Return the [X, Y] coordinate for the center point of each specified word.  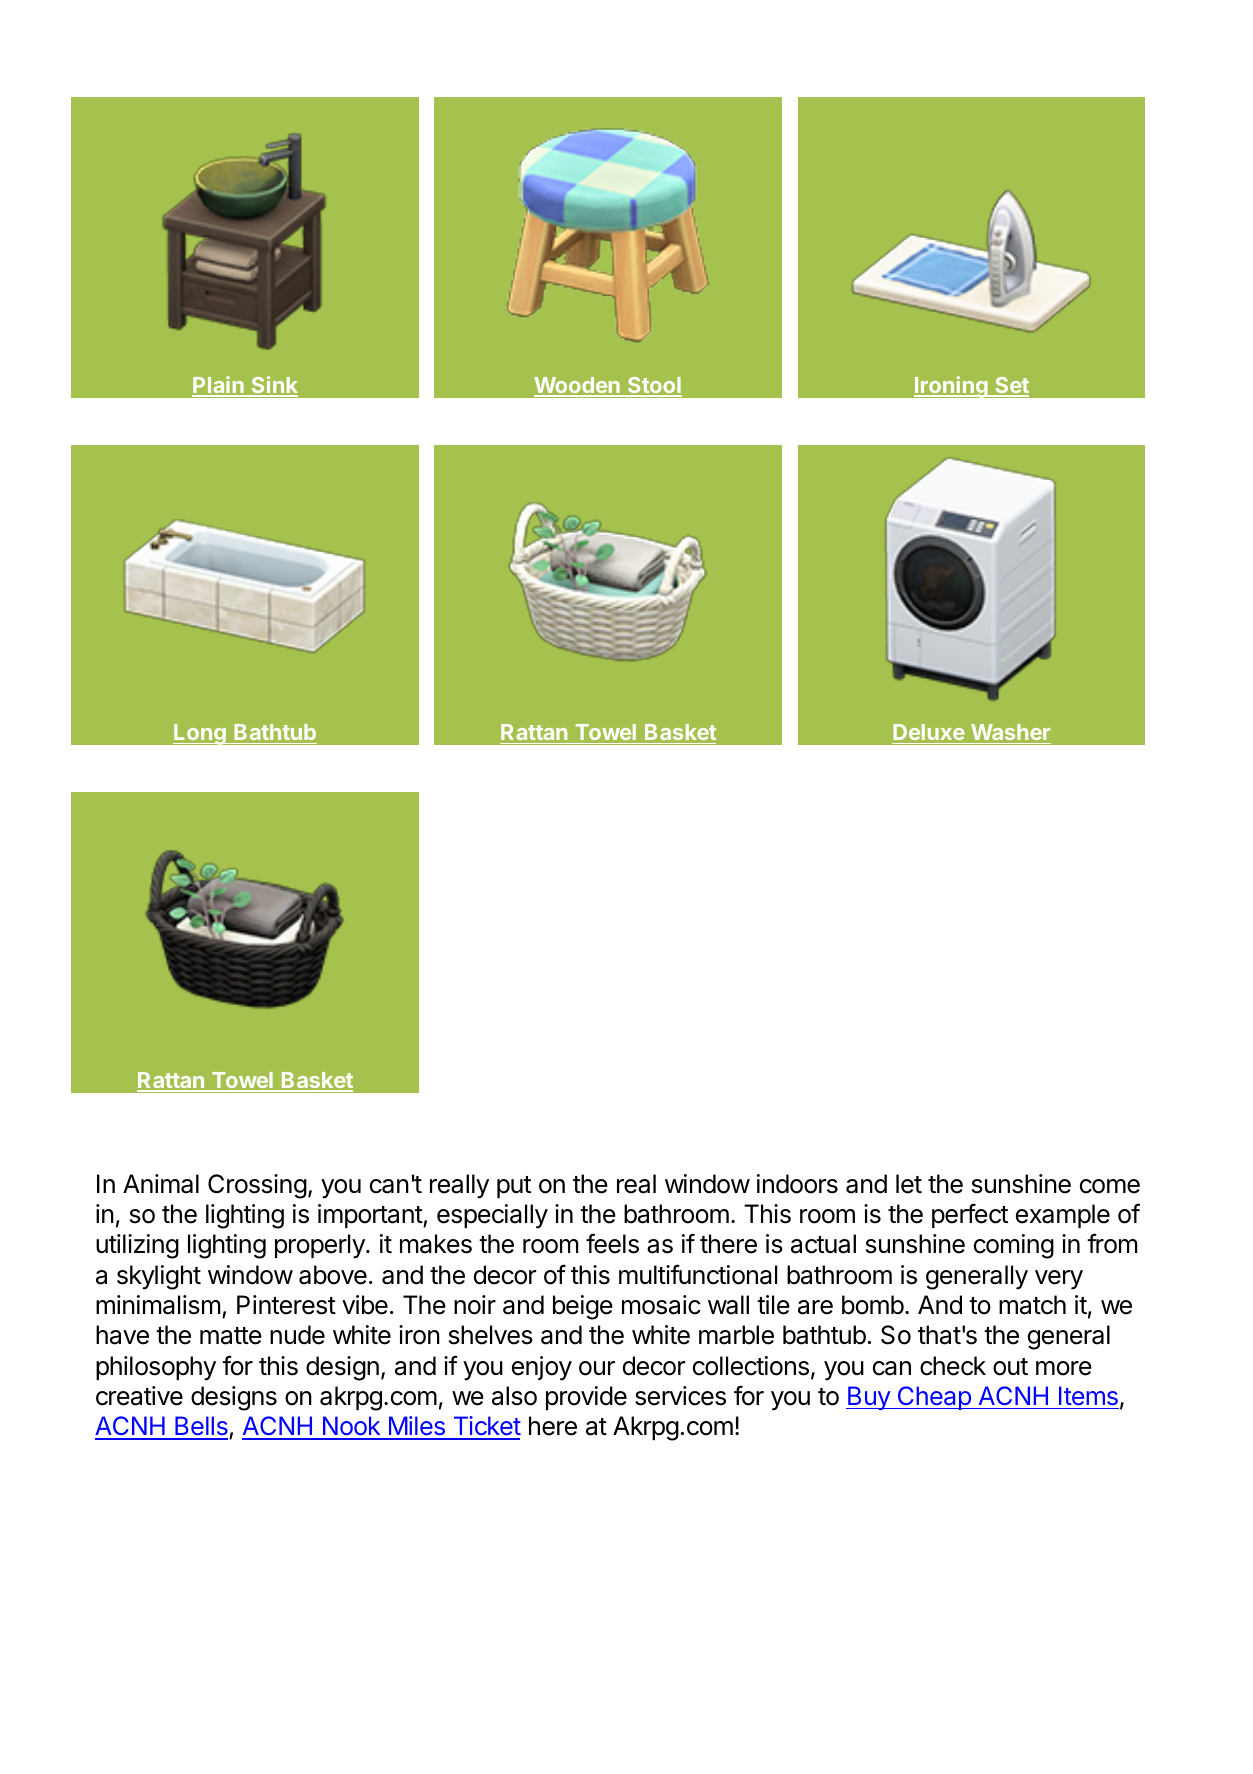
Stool [654, 386]
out [1010, 1367]
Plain [219, 386]
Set [1011, 386]
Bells [201, 1427]
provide [586, 1398]
